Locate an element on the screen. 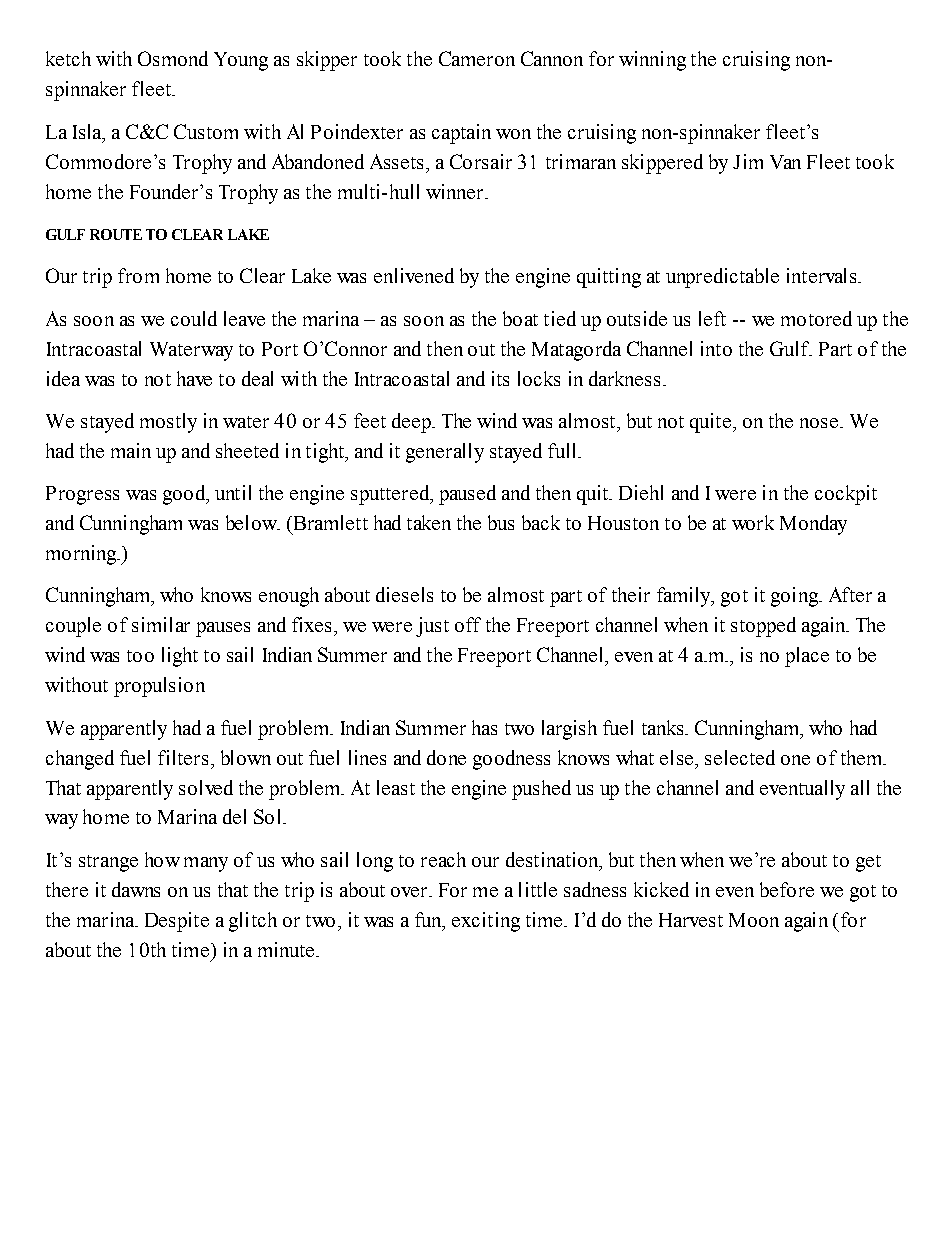  work is located at coordinates (753, 522).
